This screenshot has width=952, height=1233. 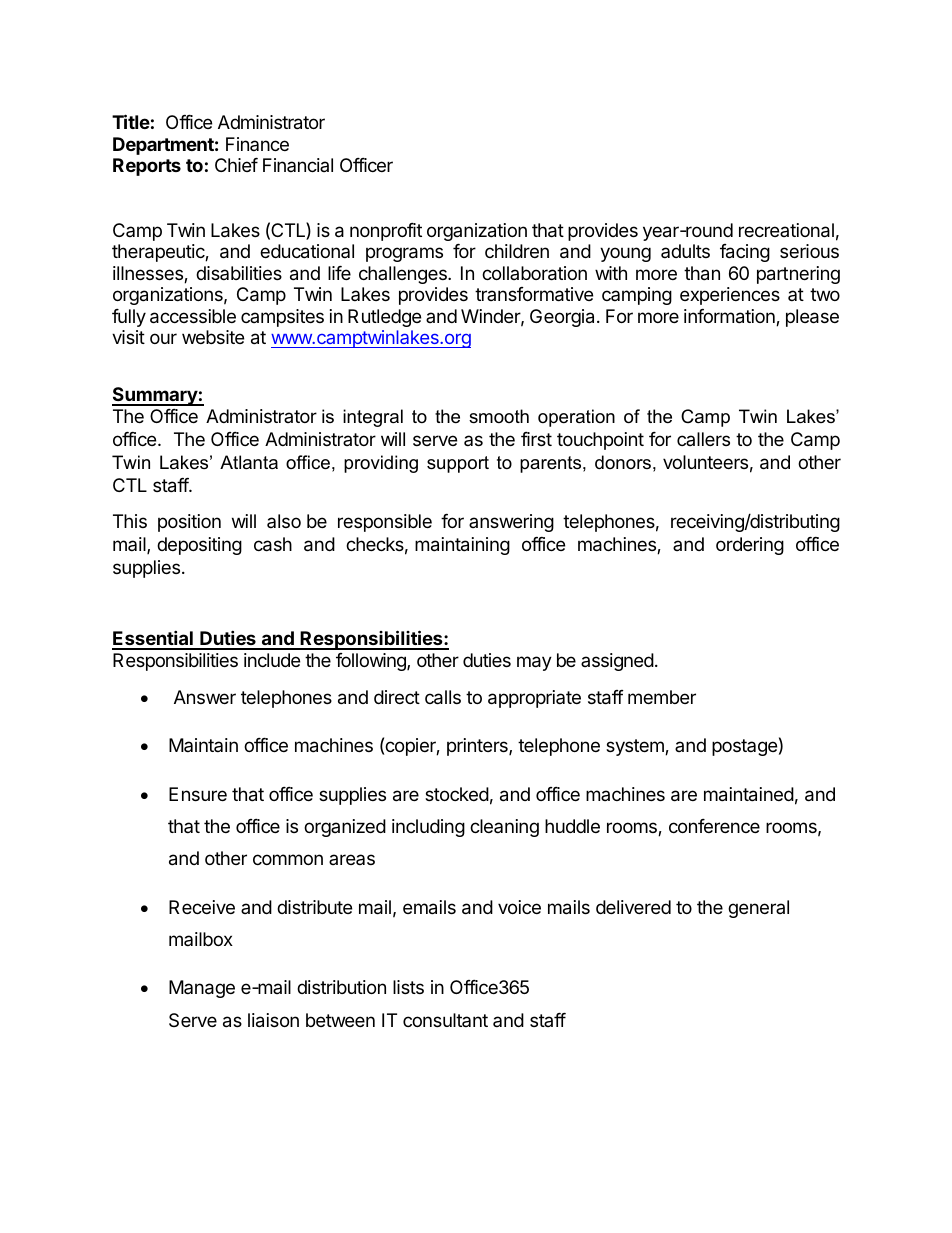 What do you see at coordinates (786, 230) in the screenshot?
I see `recreational` at bounding box center [786, 230].
